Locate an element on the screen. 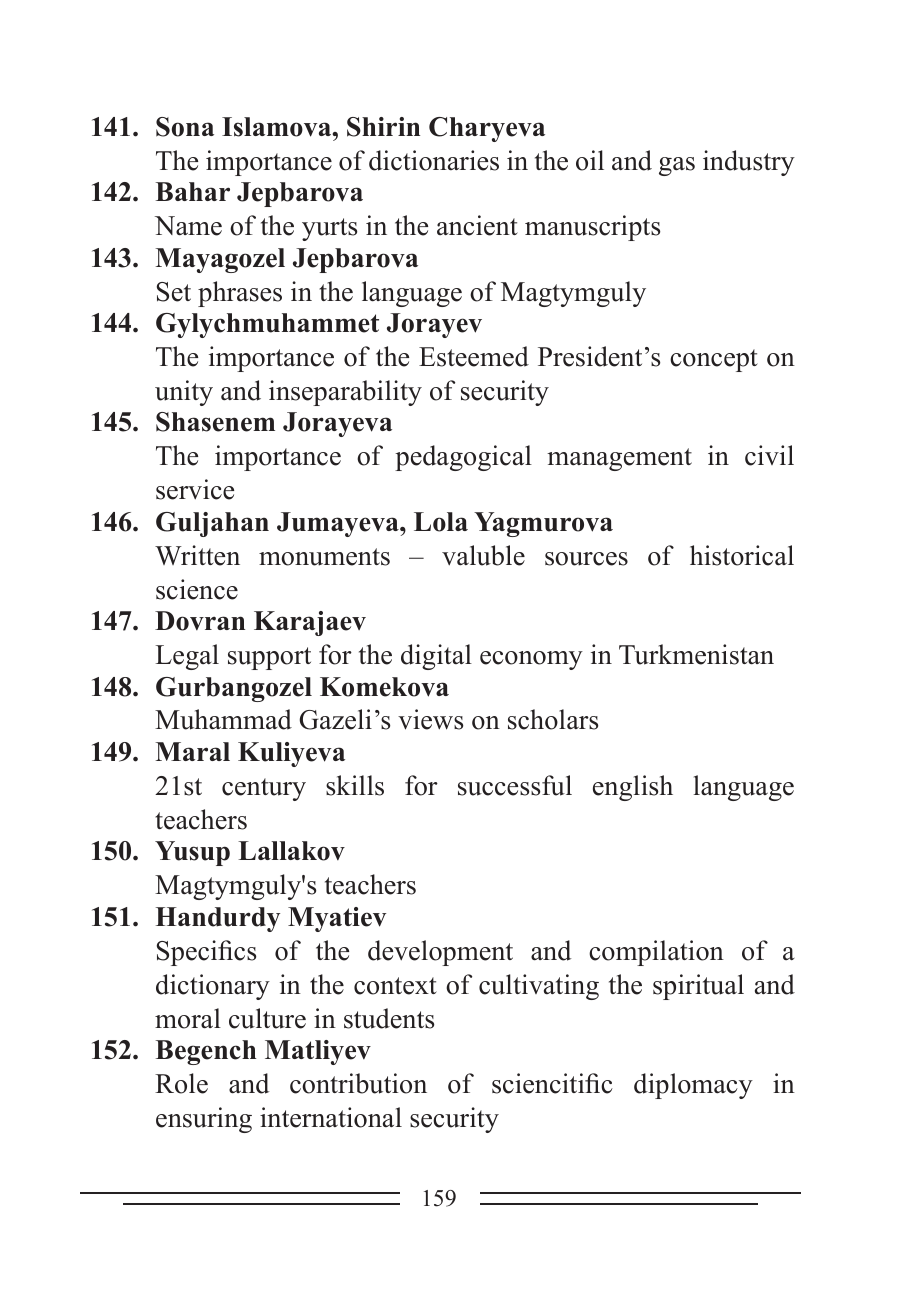 The image size is (924, 1295). Sona is located at coordinates (185, 127).
